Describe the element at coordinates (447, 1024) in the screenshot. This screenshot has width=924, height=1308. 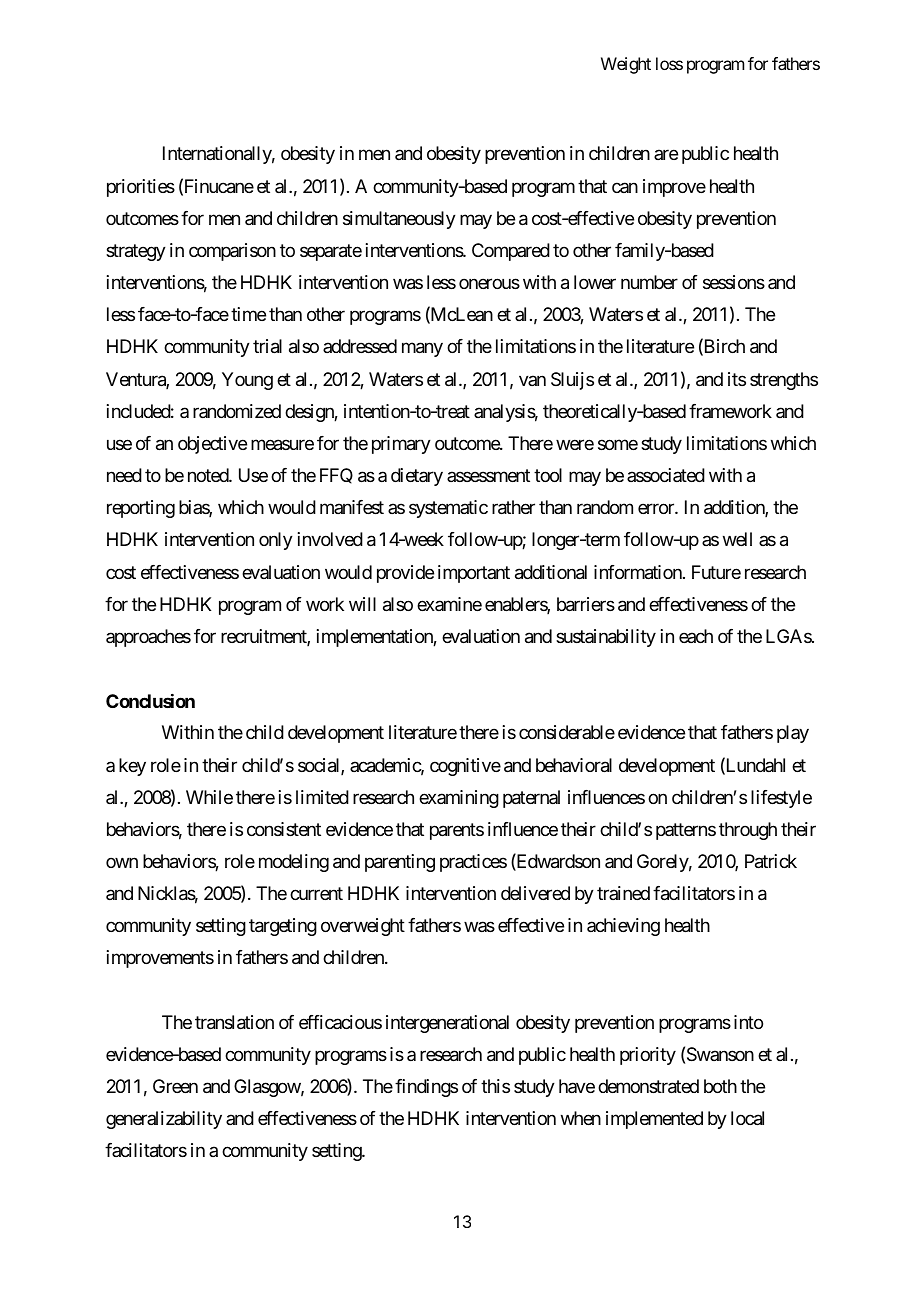
I see `intergenerational` at that location.
